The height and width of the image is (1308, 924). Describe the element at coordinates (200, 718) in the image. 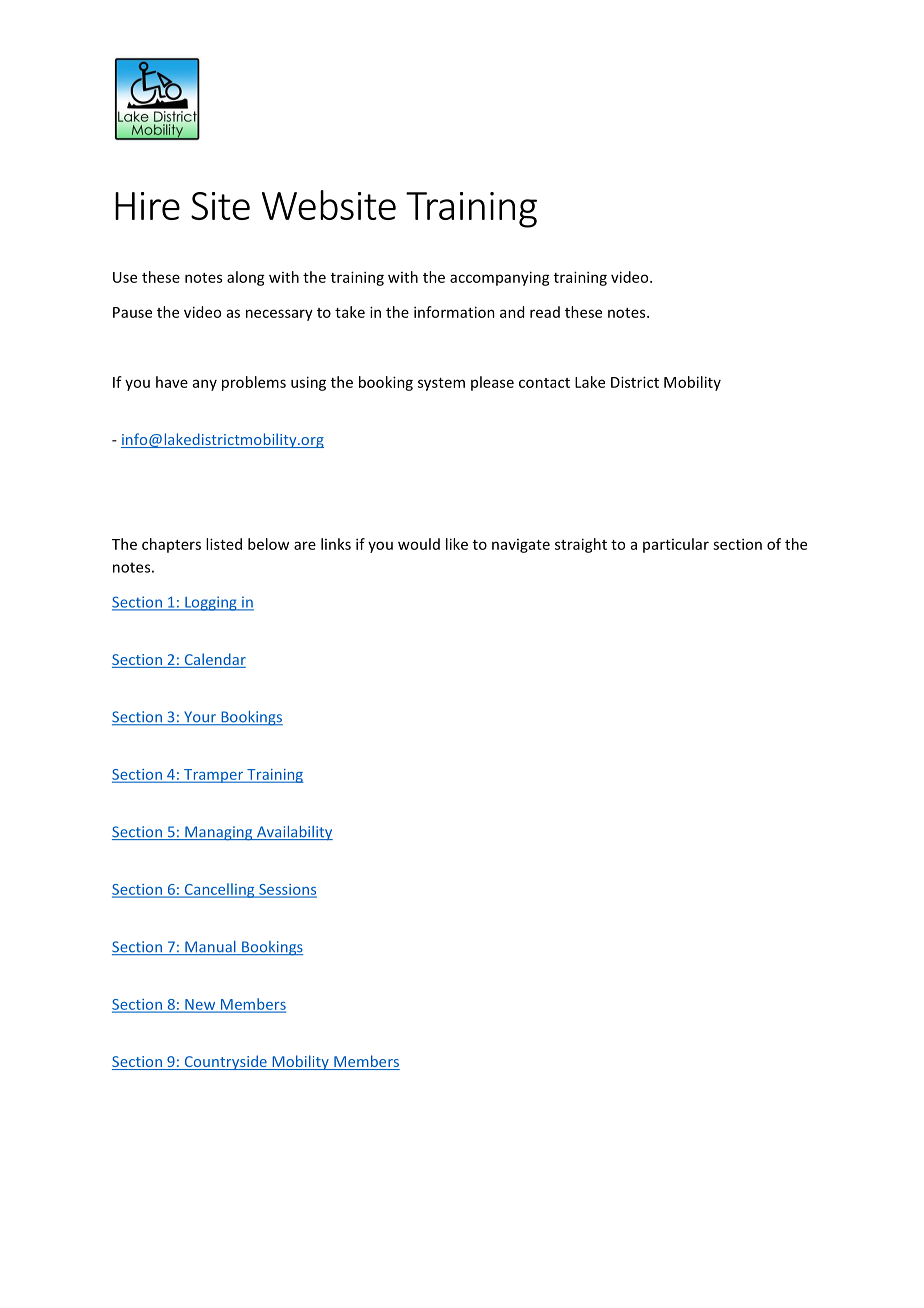

I see `Your` at that location.
